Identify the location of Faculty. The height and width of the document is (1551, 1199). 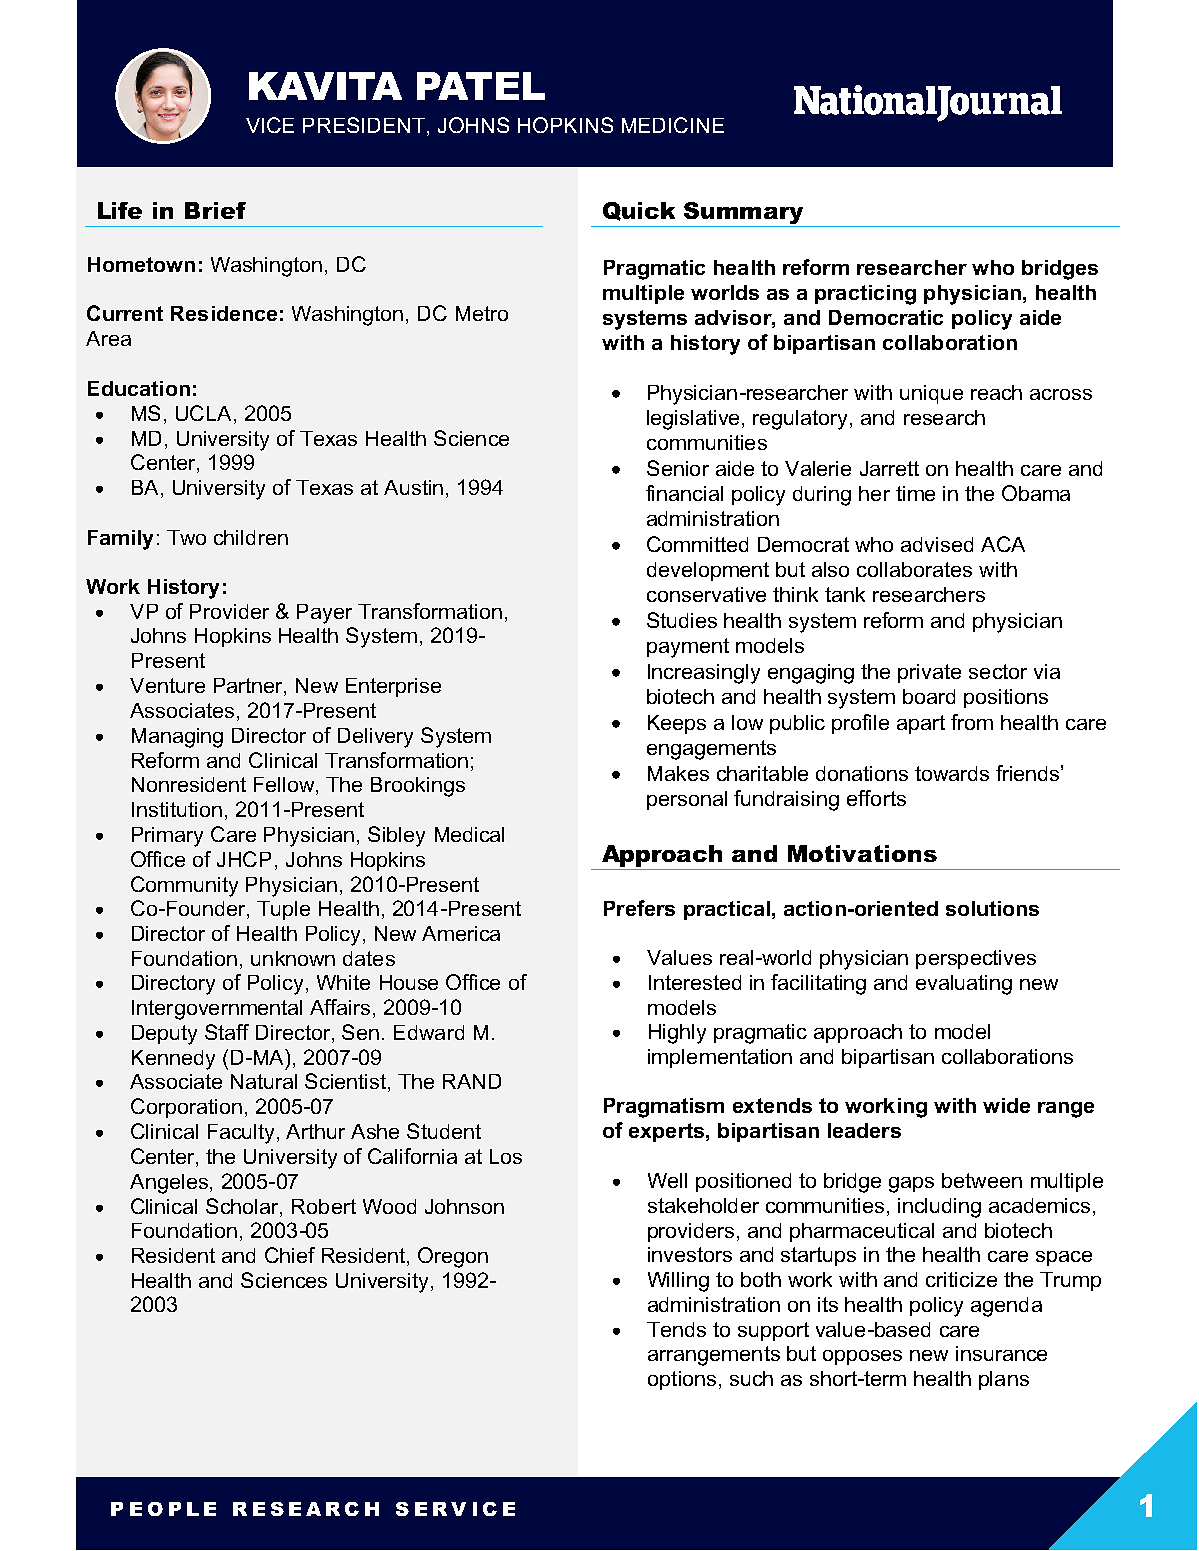
(243, 1134).
